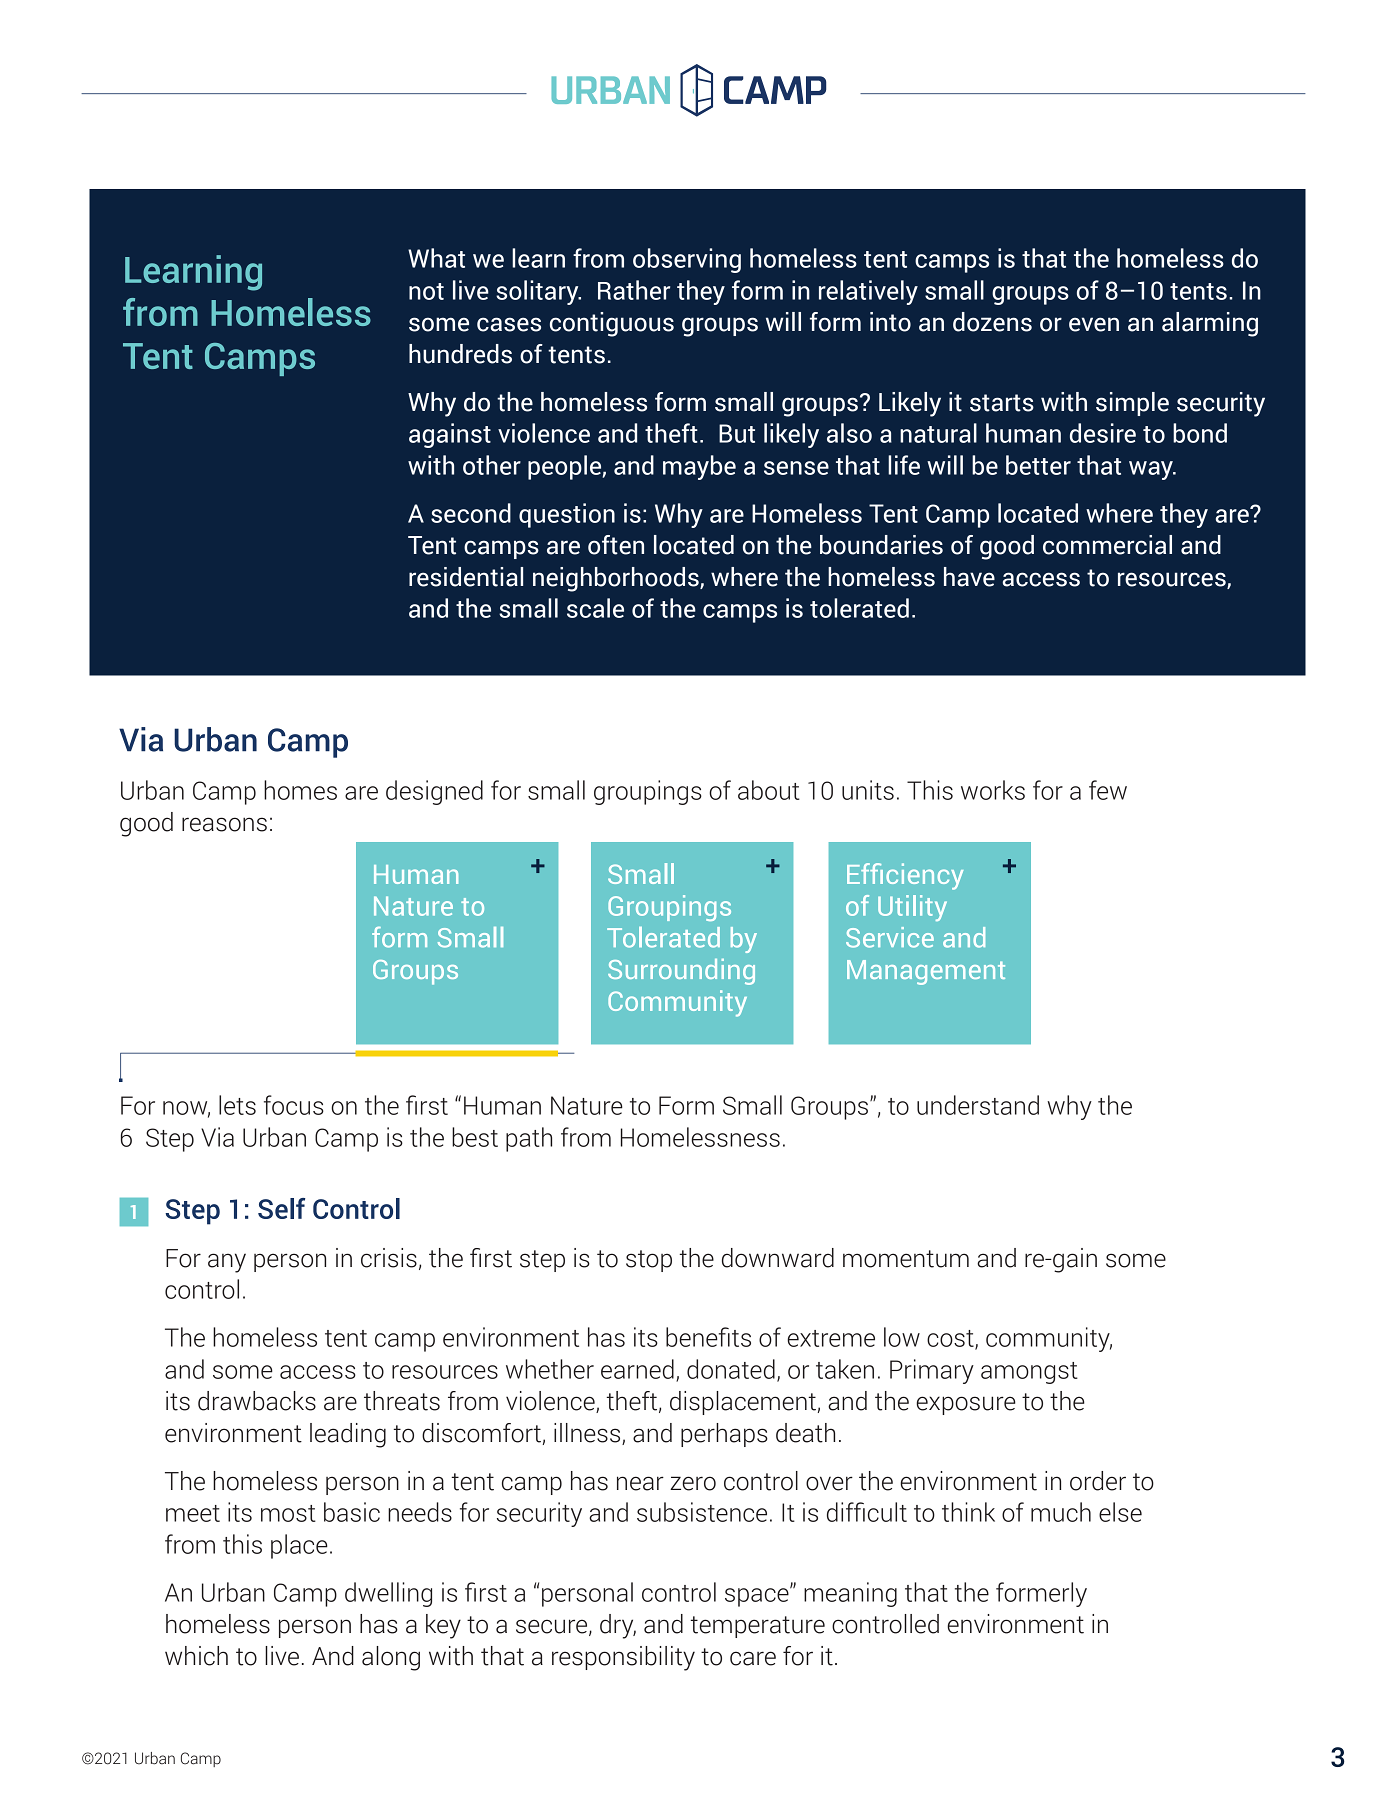 This document has height=1795, width=1387. I want to click on Management, so click(926, 972).
